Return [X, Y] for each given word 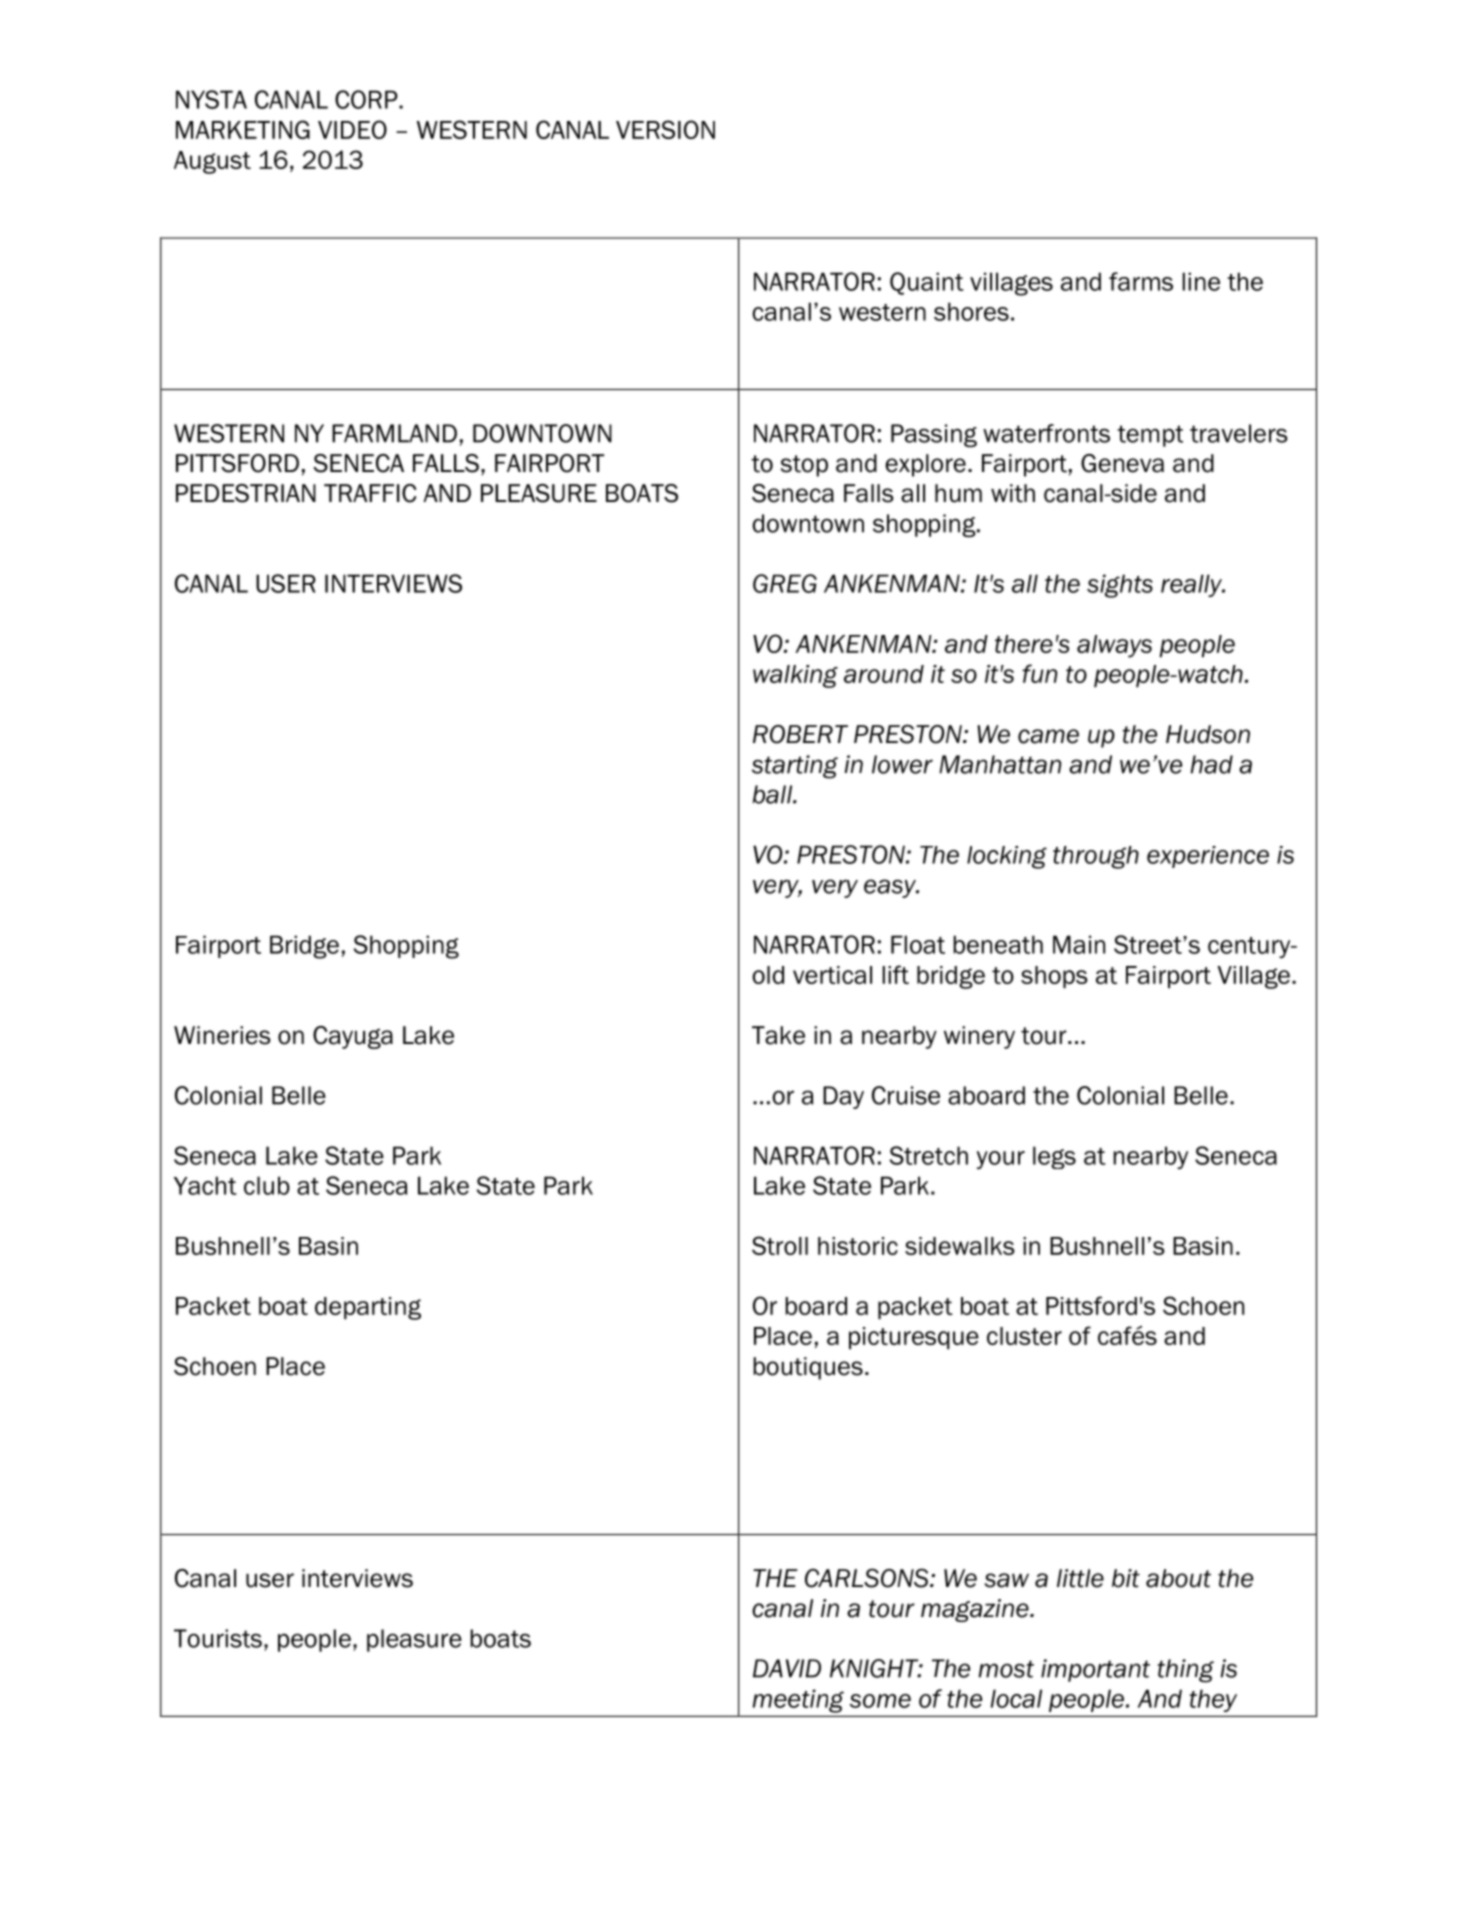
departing [368, 1308]
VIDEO [352, 129]
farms [1141, 281]
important [1095, 1670]
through [1096, 857]
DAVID [787, 1668]
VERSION [665, 129]
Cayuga [353, 1037]
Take [778, 1035]
